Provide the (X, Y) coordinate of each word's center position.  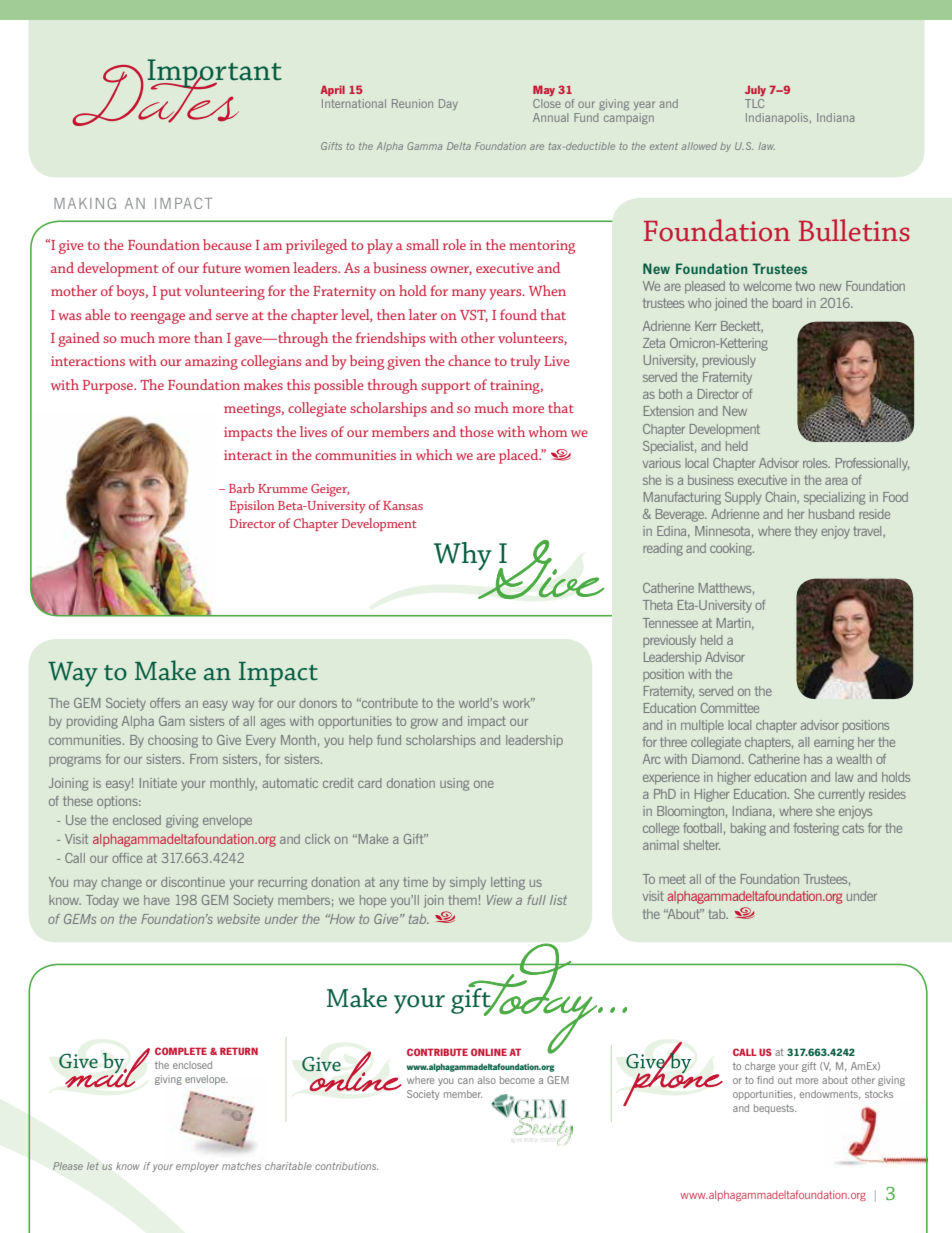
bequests (775, 1109)
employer (197, 1167)
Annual (550, 117)
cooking (732, 549)
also (487, 1080)
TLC (754, 103)
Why (463, 556)
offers (165, 703)
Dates (157, 94)
